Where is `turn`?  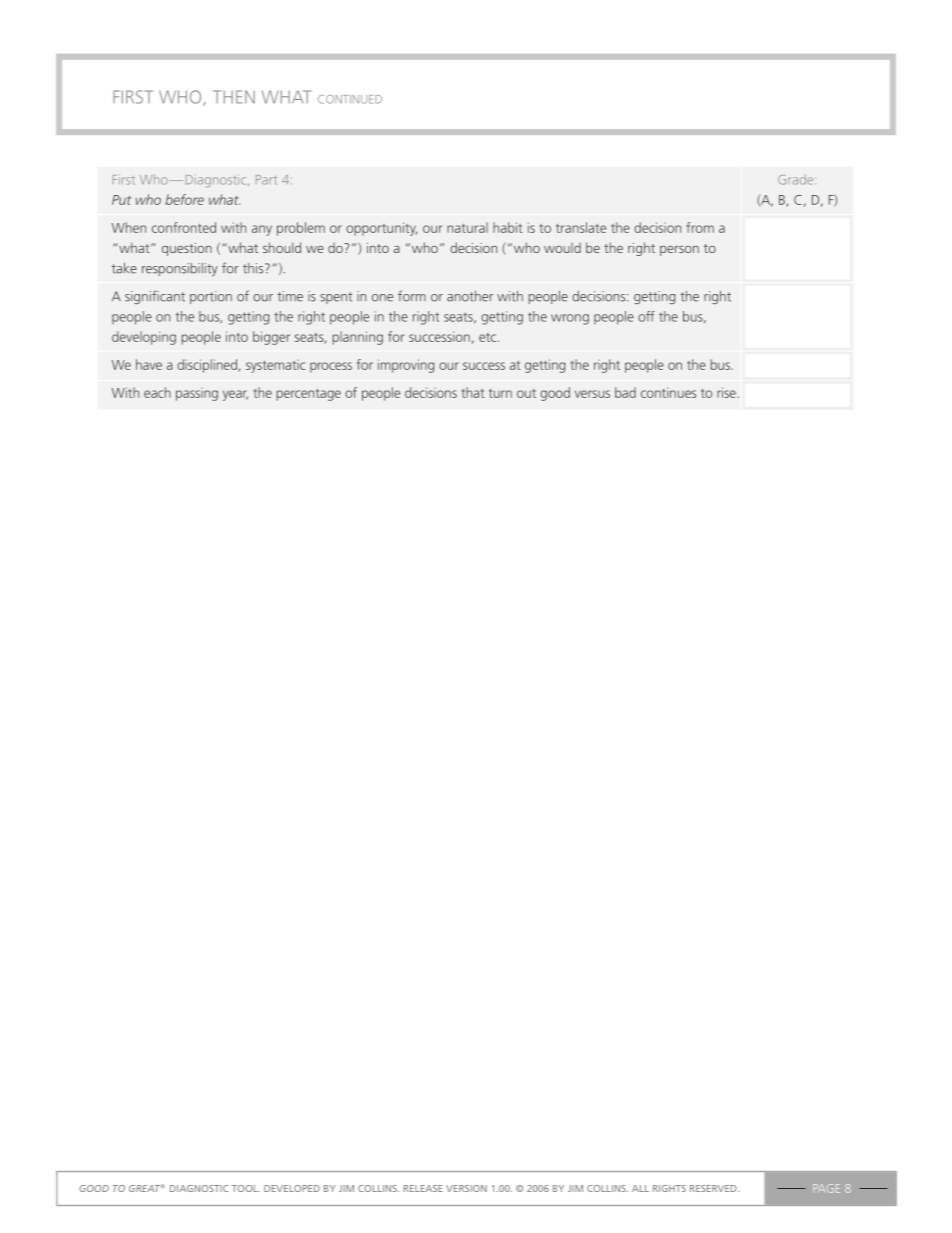
turn is located at coordinates (500, 393).
